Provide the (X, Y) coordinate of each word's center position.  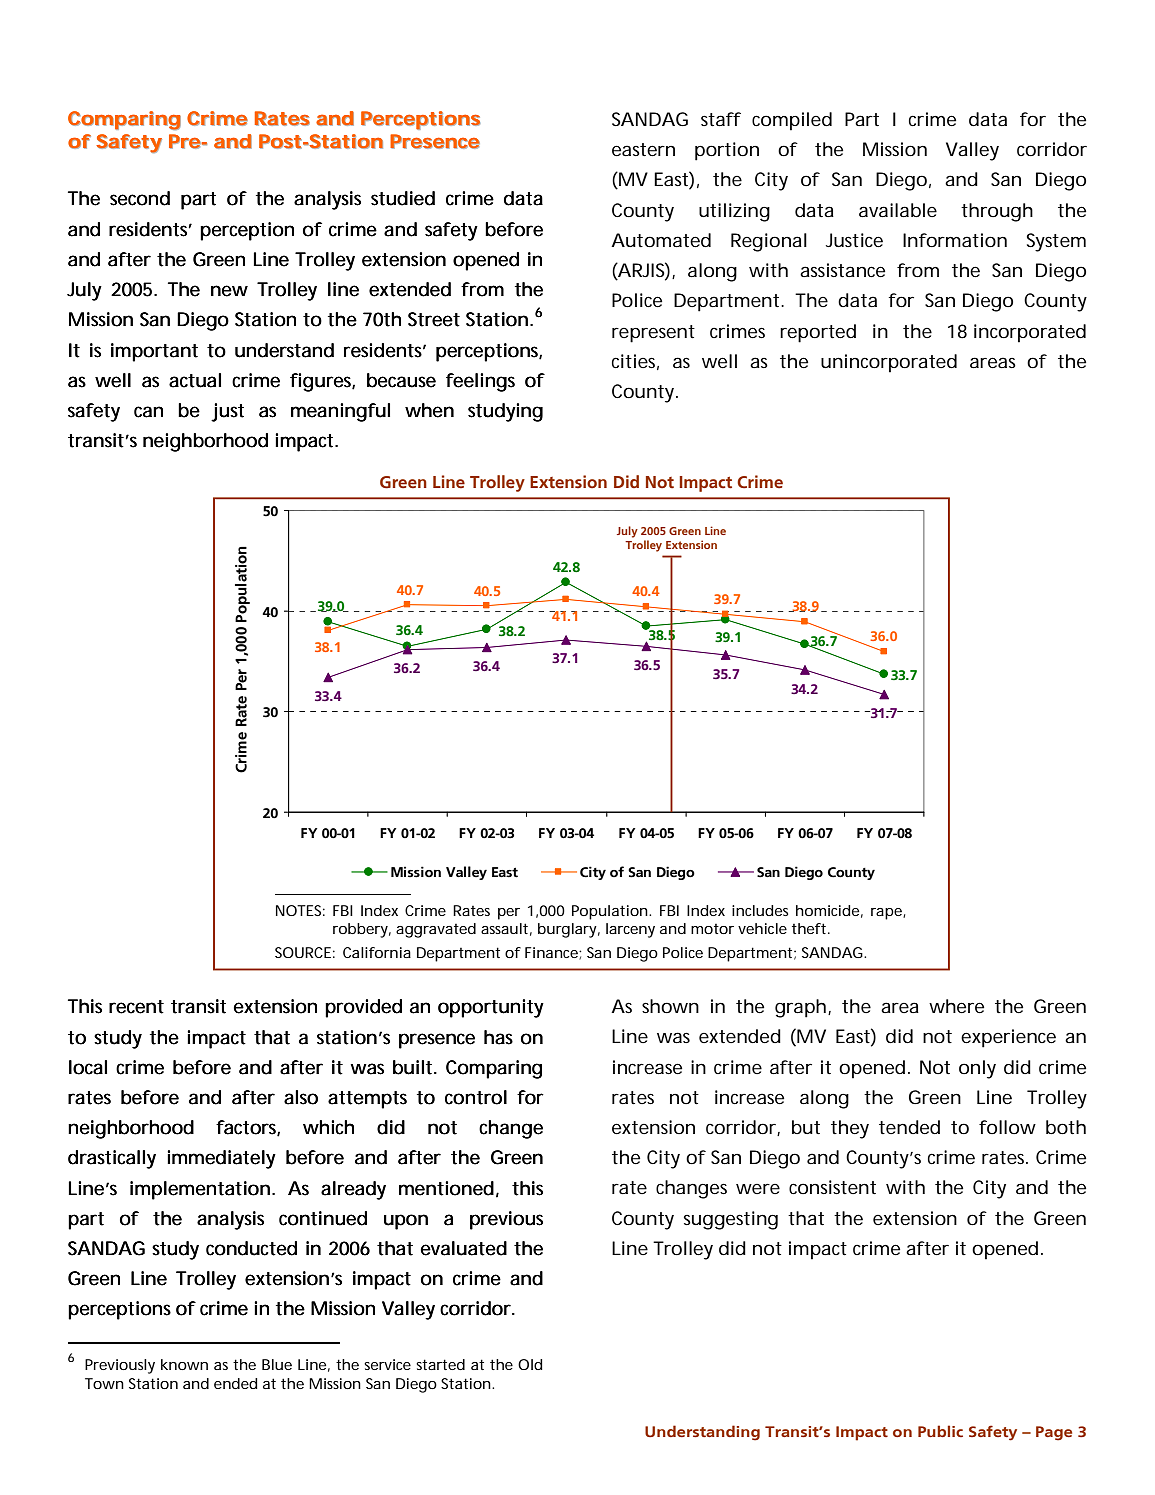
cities (633, 361)
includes (760, 910)
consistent (832, 1187)
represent (653, 334)
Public (940, 1431)
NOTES (298, 910)
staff (721, 119)
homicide (827, 910)
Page (1054, 1433)
